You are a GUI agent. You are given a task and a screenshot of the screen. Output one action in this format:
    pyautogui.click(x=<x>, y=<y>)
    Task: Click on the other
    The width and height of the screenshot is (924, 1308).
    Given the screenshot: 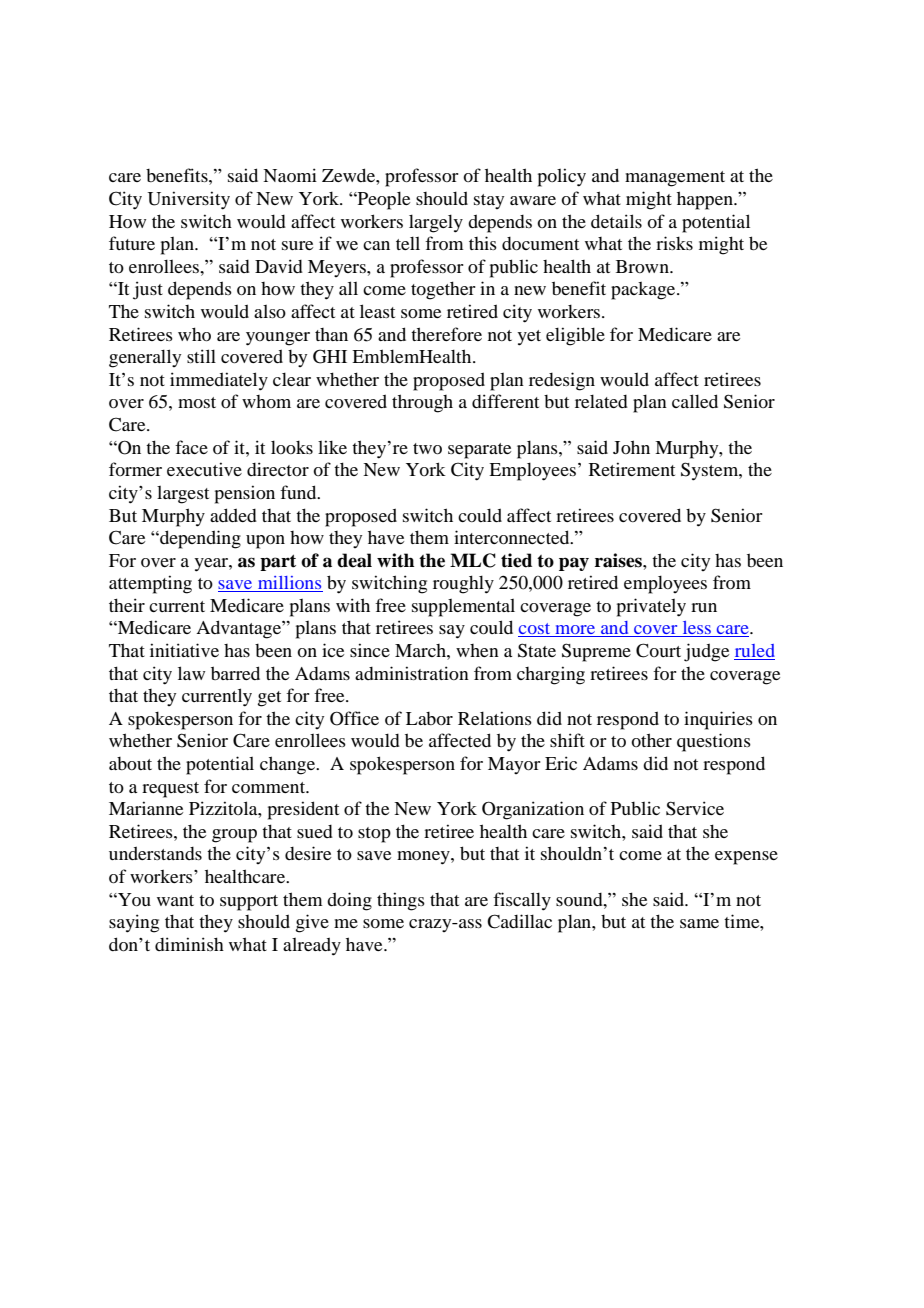 What is the action you would take?
    pyautogui.click(x=651, y=740)
